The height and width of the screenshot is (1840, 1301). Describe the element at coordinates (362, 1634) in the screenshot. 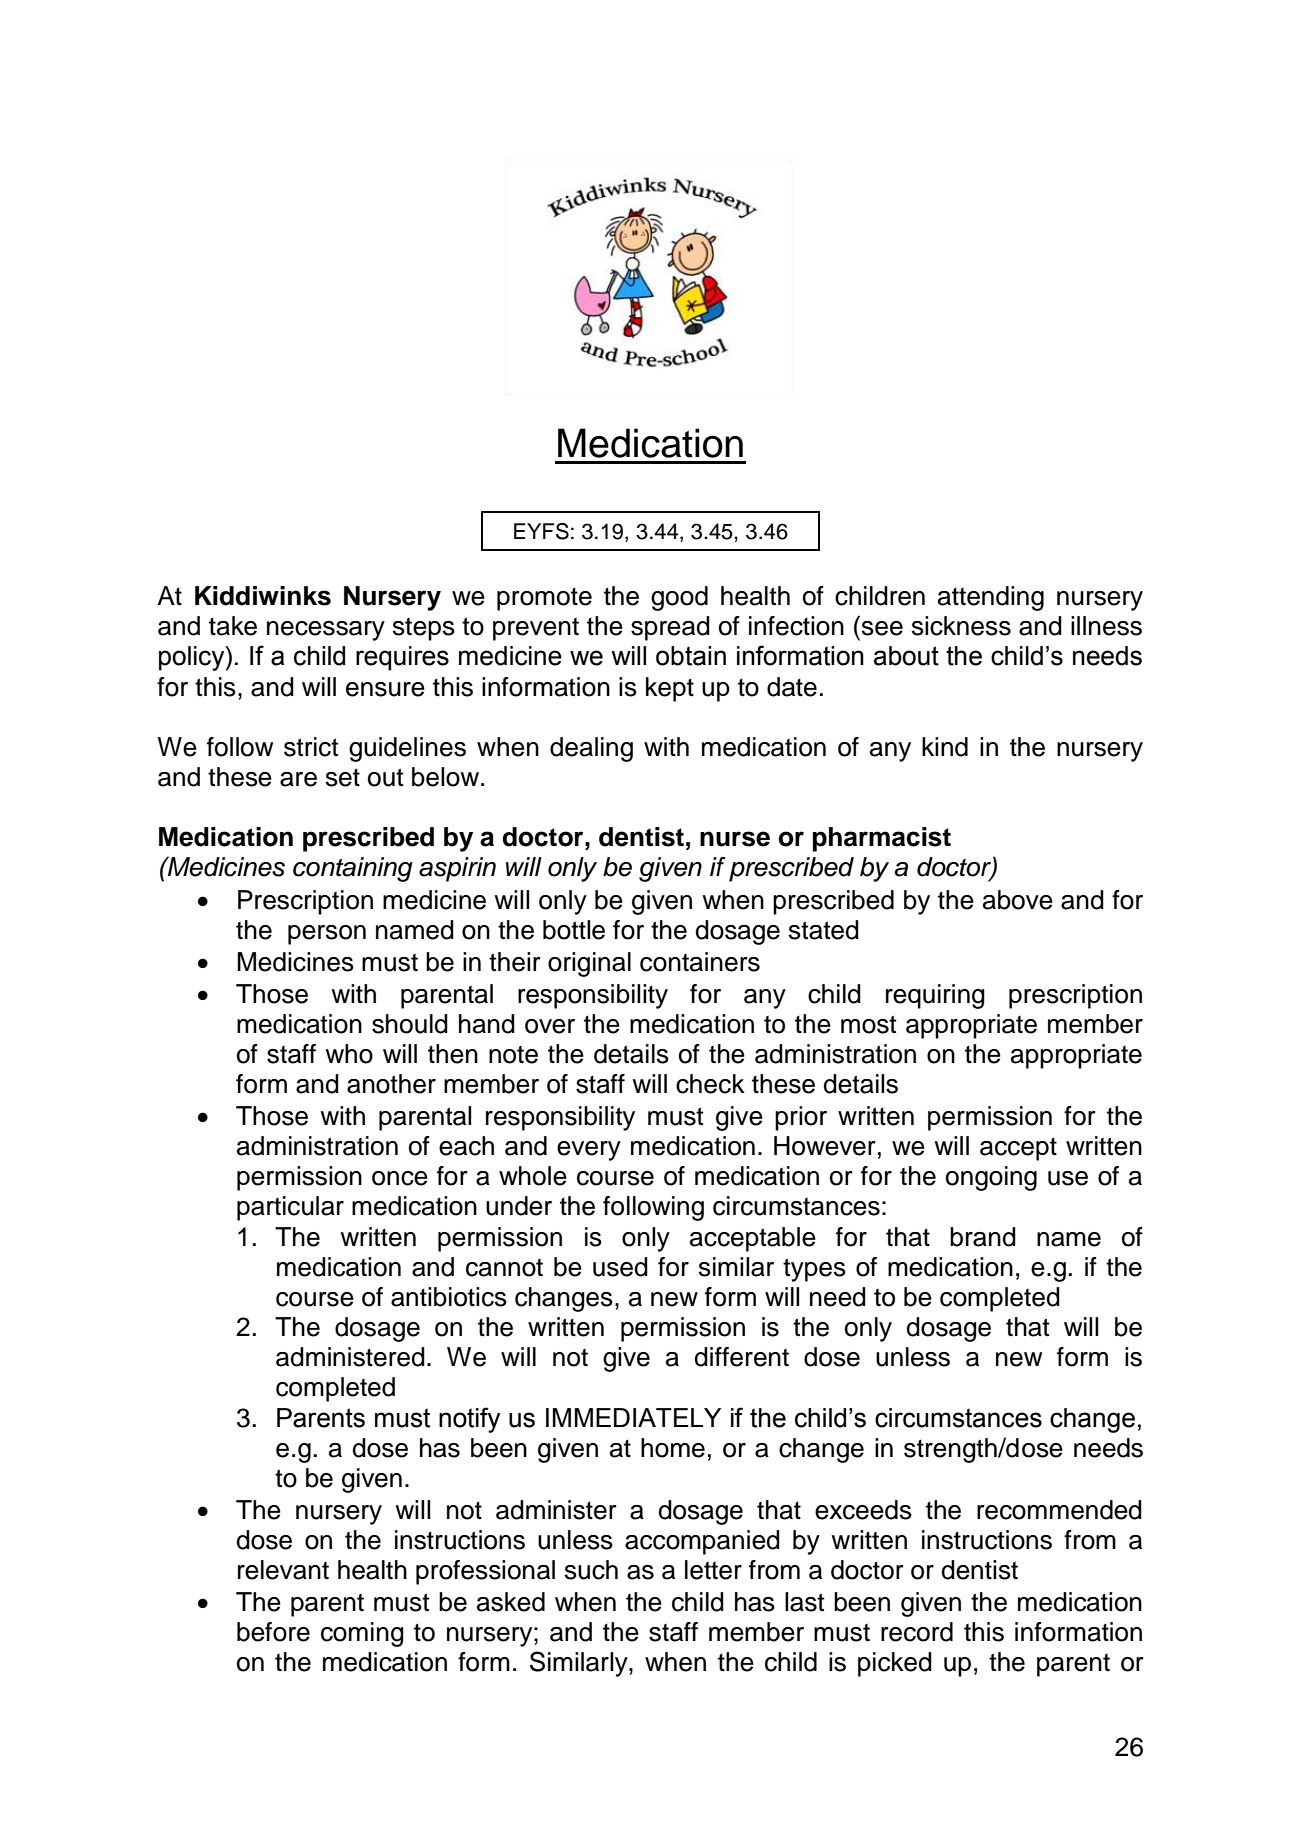

I see `coming` at that location.
